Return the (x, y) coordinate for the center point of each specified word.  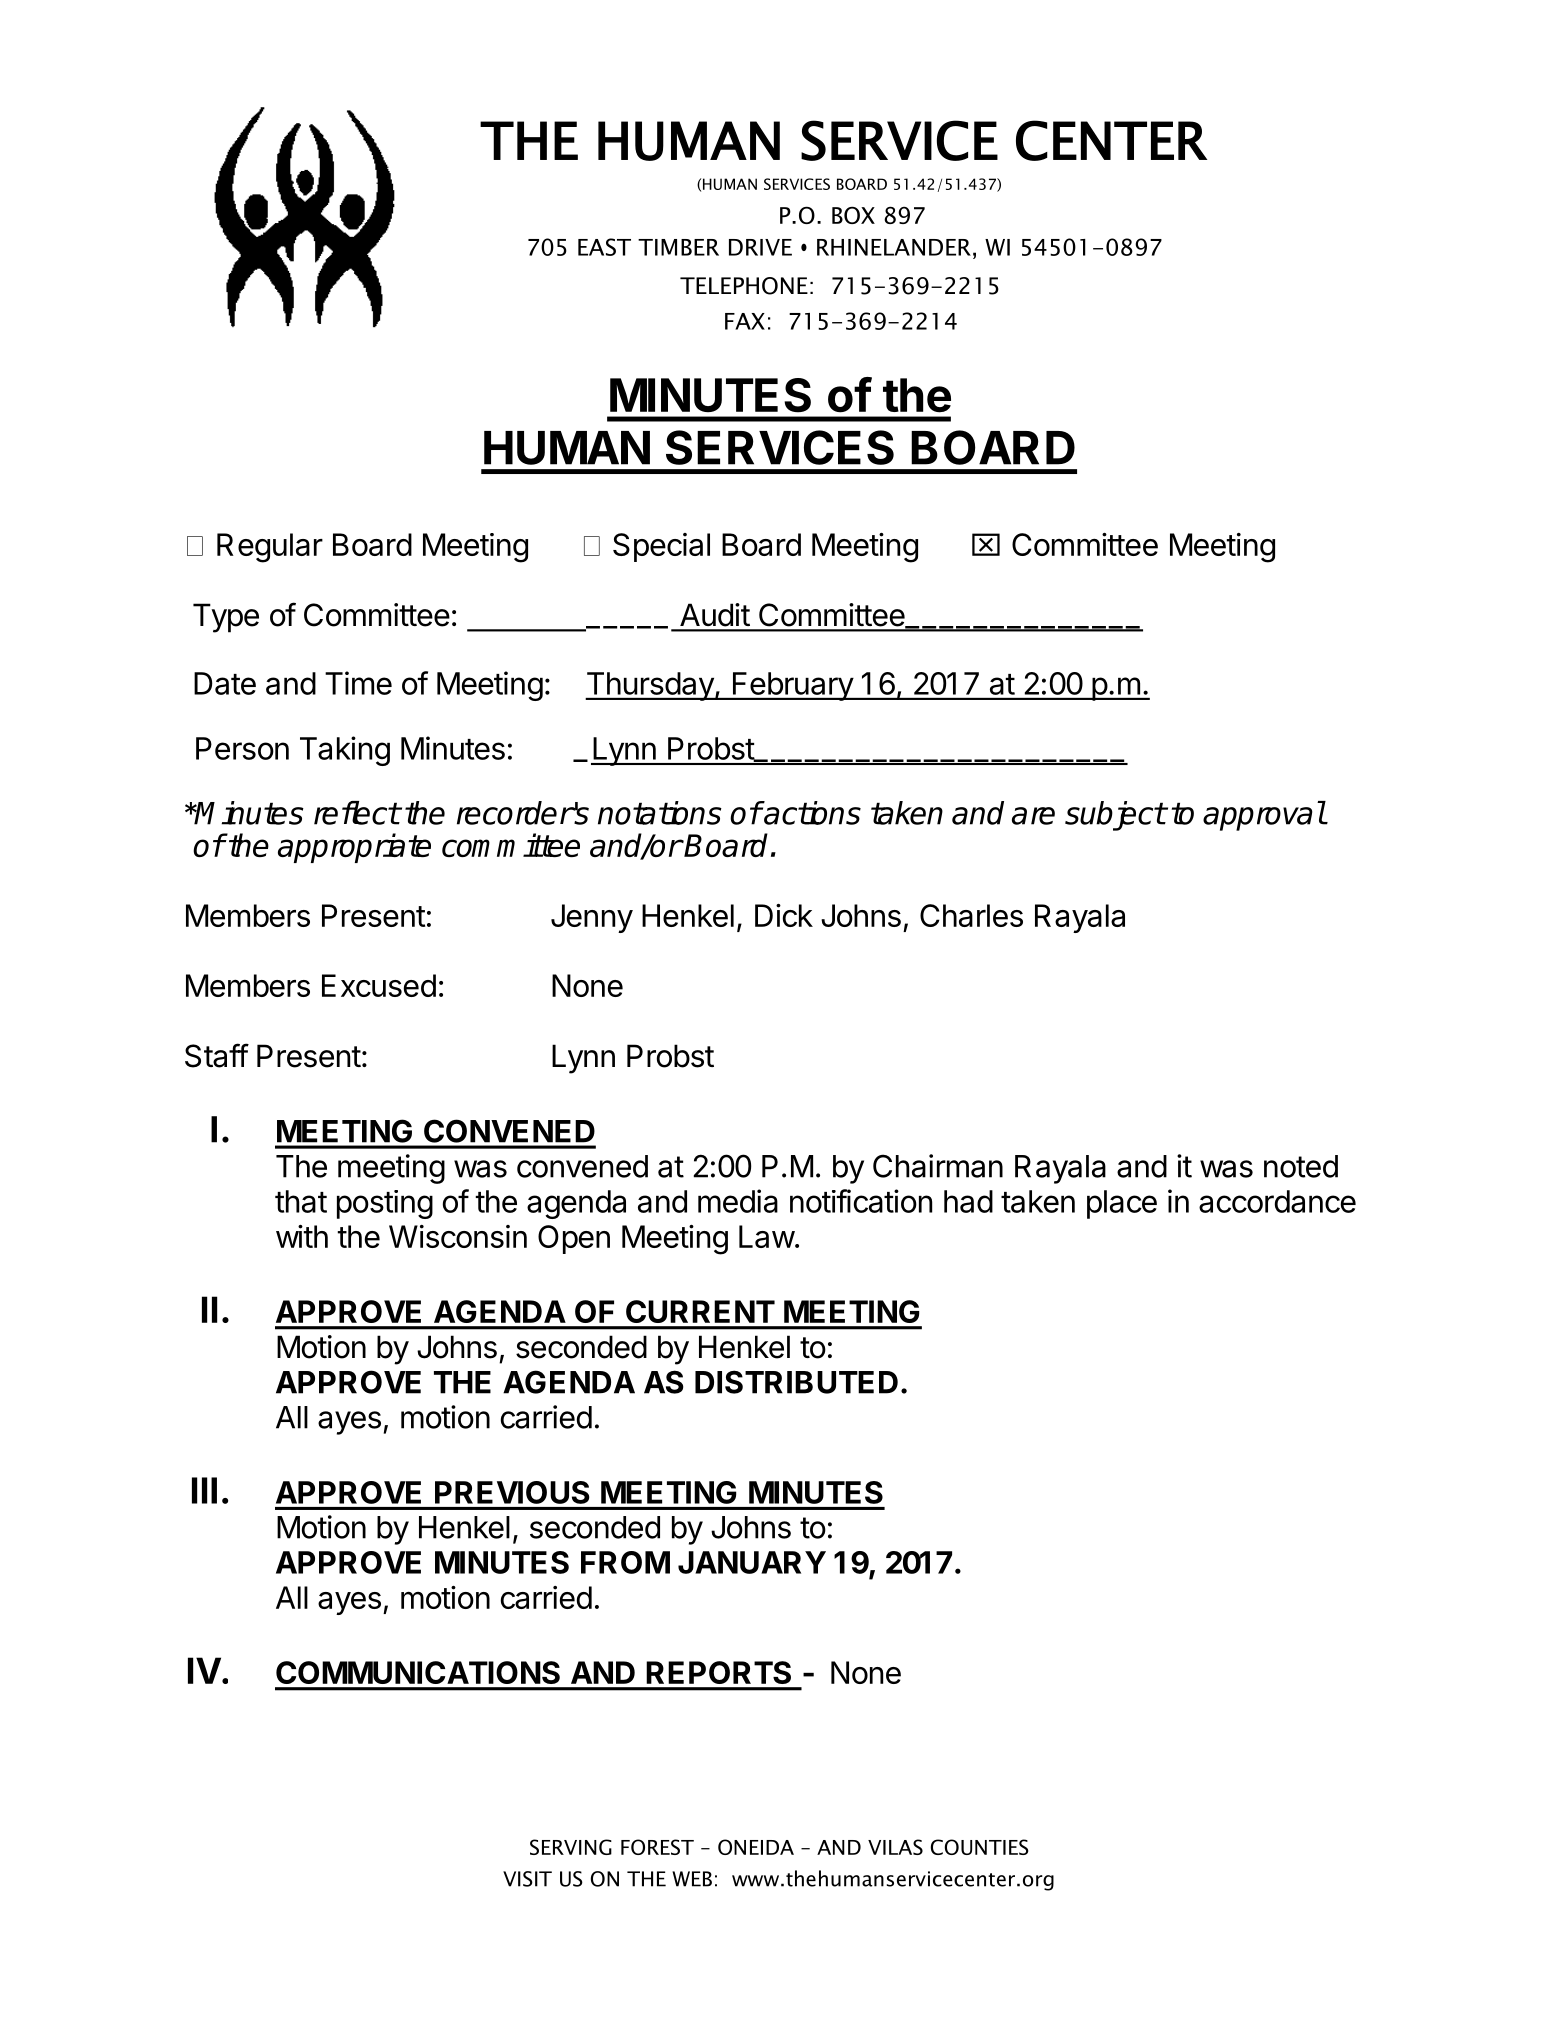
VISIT (527, 1879)
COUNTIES (980, 1847)
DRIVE (760, 247)
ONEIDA (756, 1847)
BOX (853, 215)
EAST (604, 247)
